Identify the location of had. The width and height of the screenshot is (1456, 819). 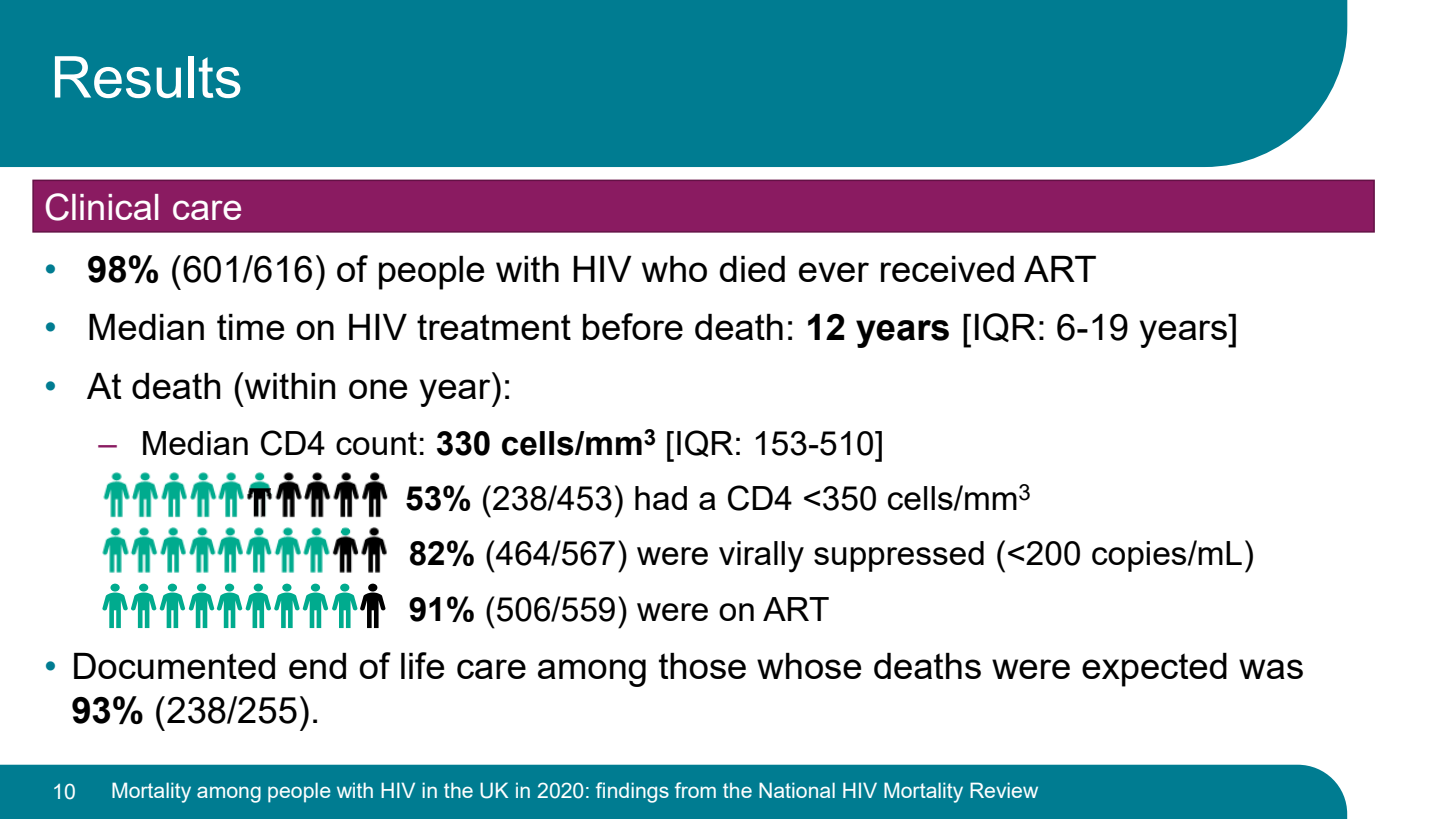
(661, 498).
